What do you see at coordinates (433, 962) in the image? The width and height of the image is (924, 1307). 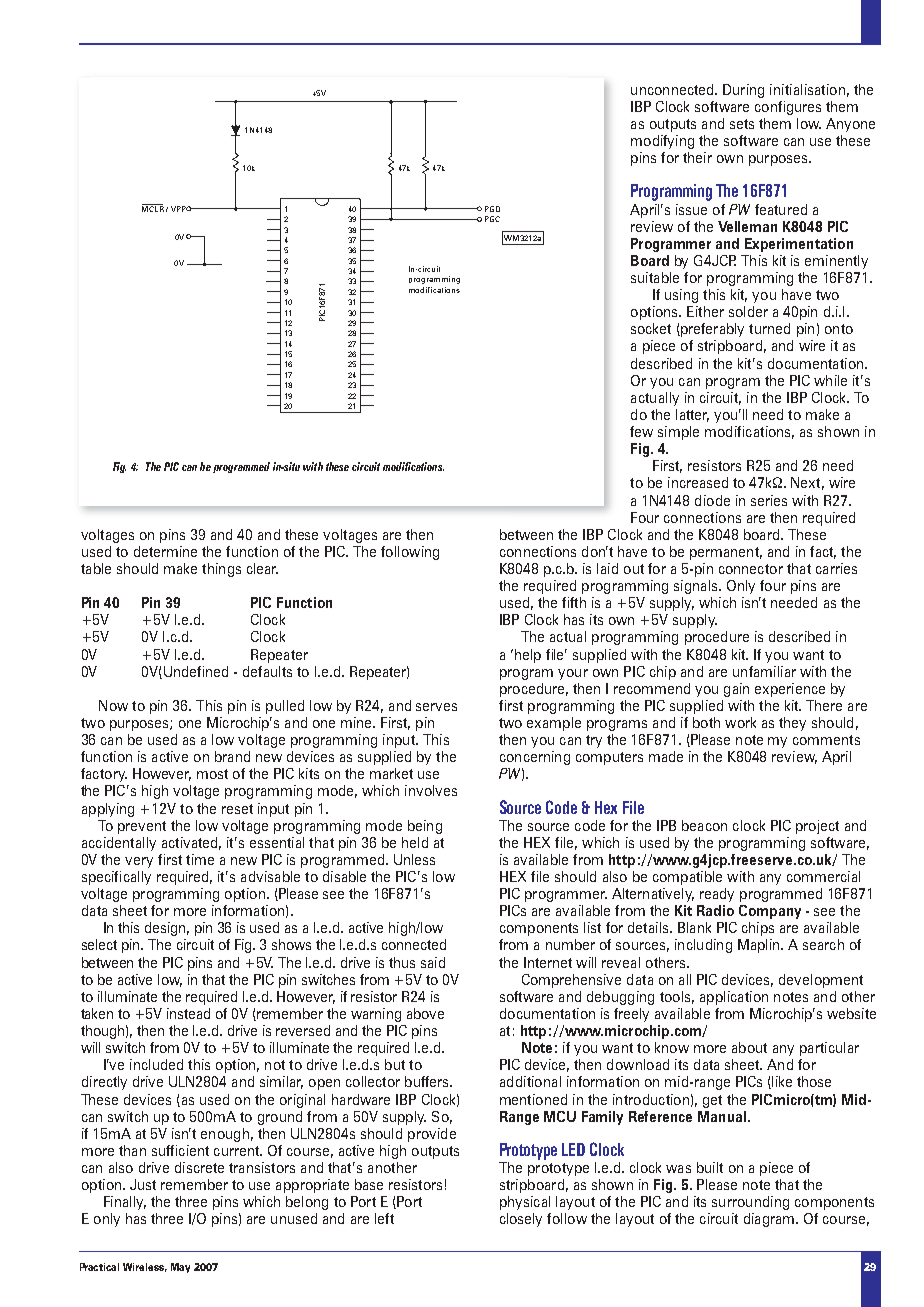 I see `said` at bounding box center [433, 962].
